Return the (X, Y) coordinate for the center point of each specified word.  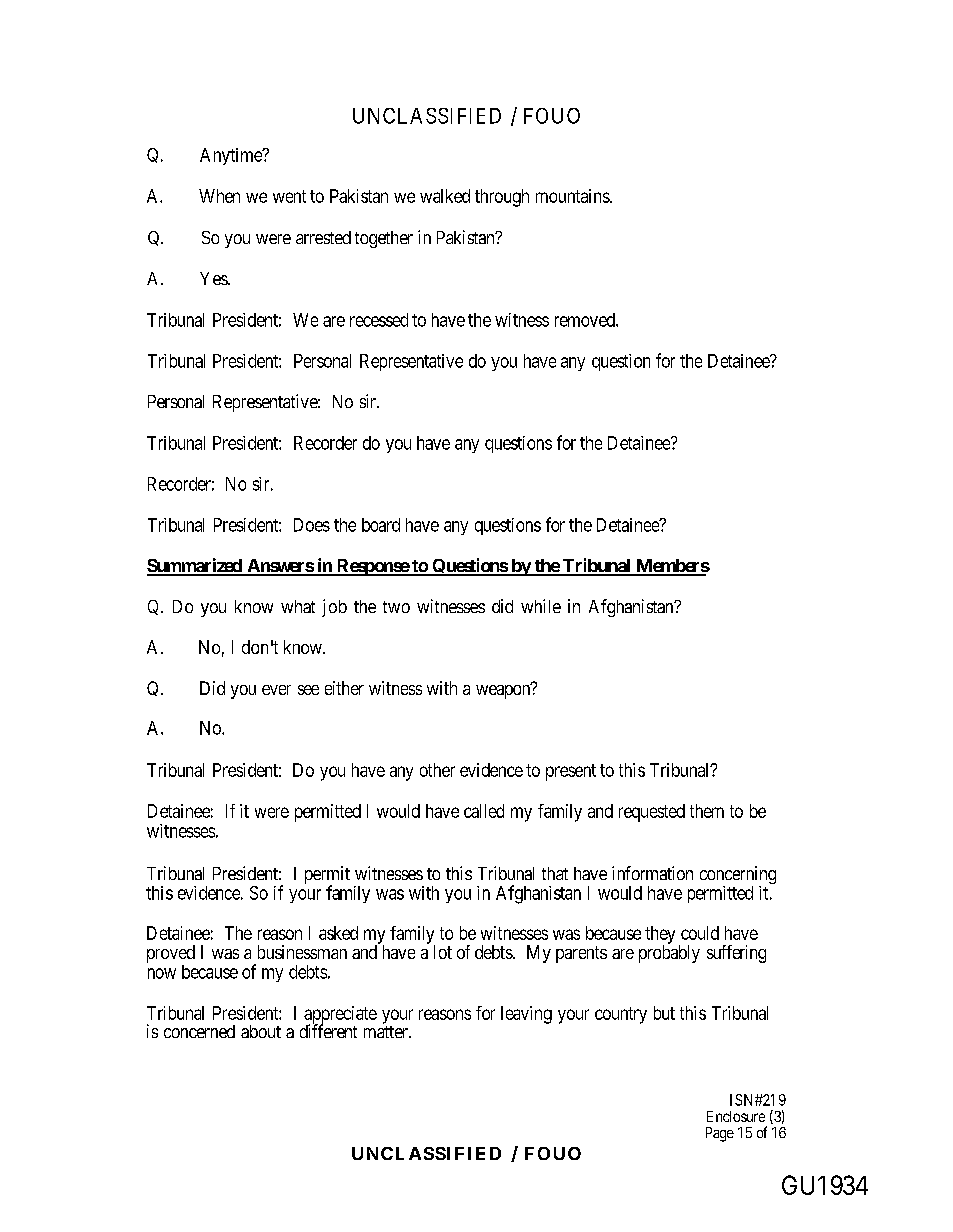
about (261, 1031)
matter (387, 1032)
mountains (573, 196)
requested (652, 813)
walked (445, 196)
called (484, 811)
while (541, 606)
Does (312, 525)
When (219, 196)
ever (276, 690)
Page (720, 1134)
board (381, 525)
